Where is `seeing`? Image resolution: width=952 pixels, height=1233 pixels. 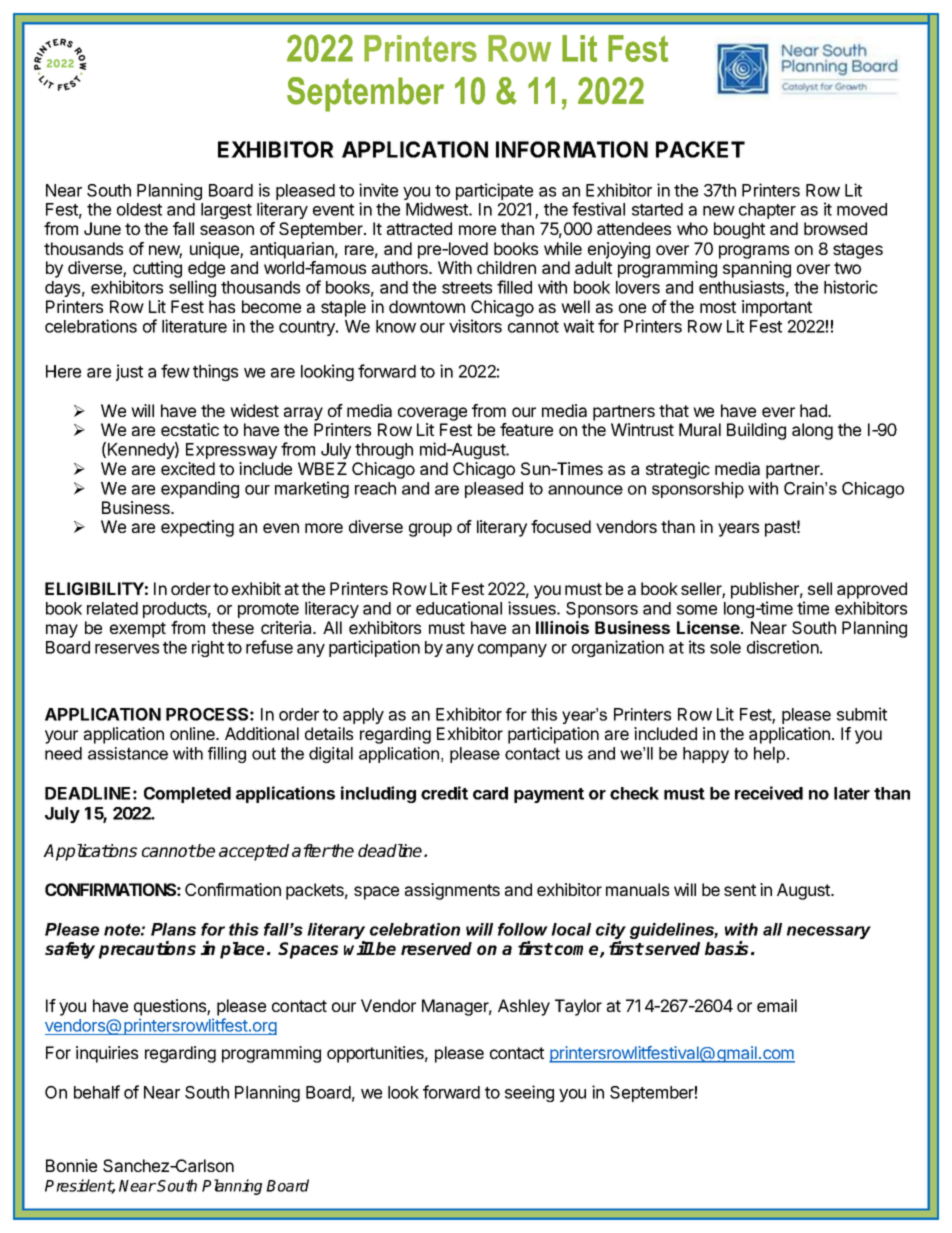
seeing is located at coordinates (529, 1093).
